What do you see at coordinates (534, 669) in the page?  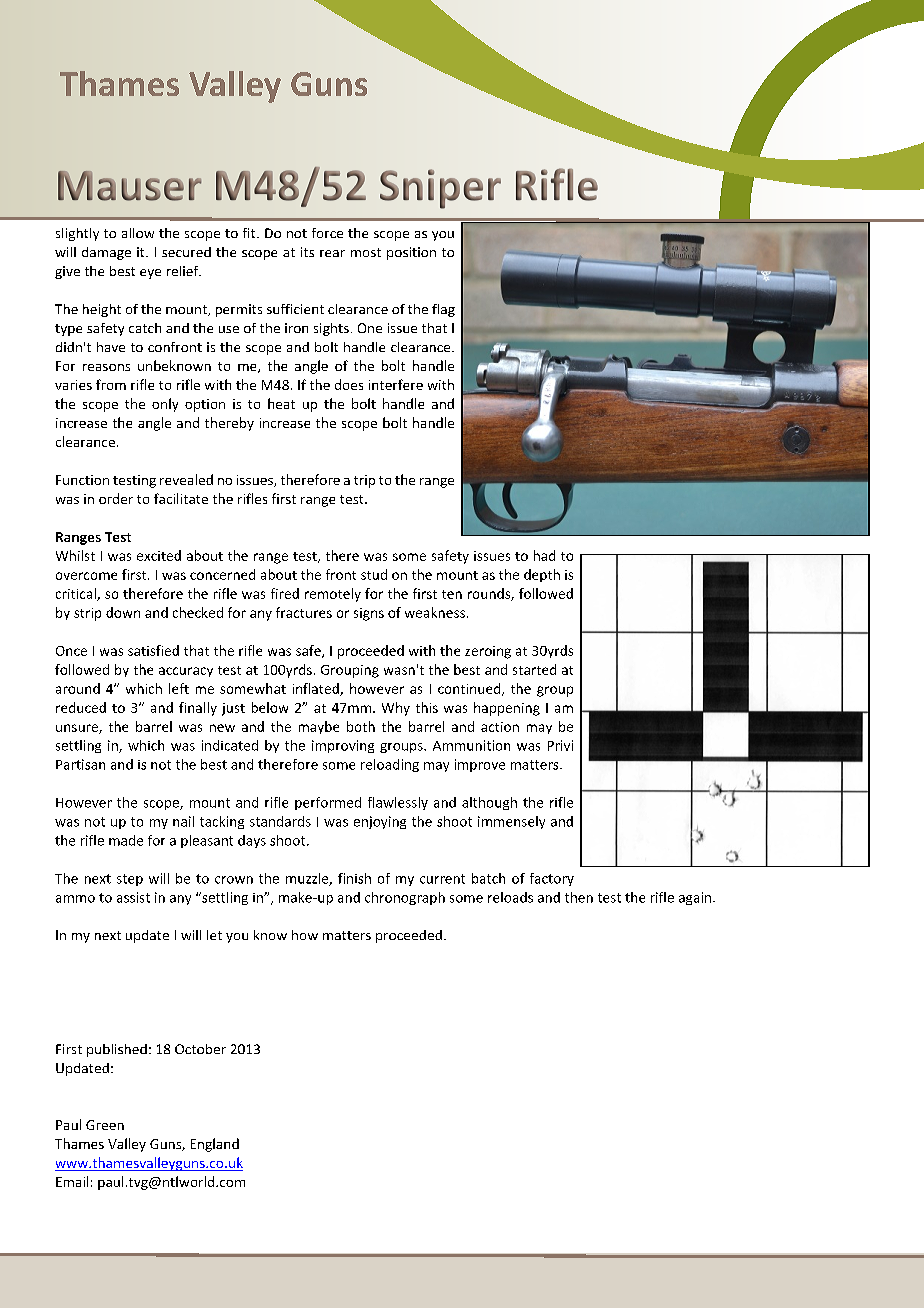 I see `started` at bounding box center [534, 669].
